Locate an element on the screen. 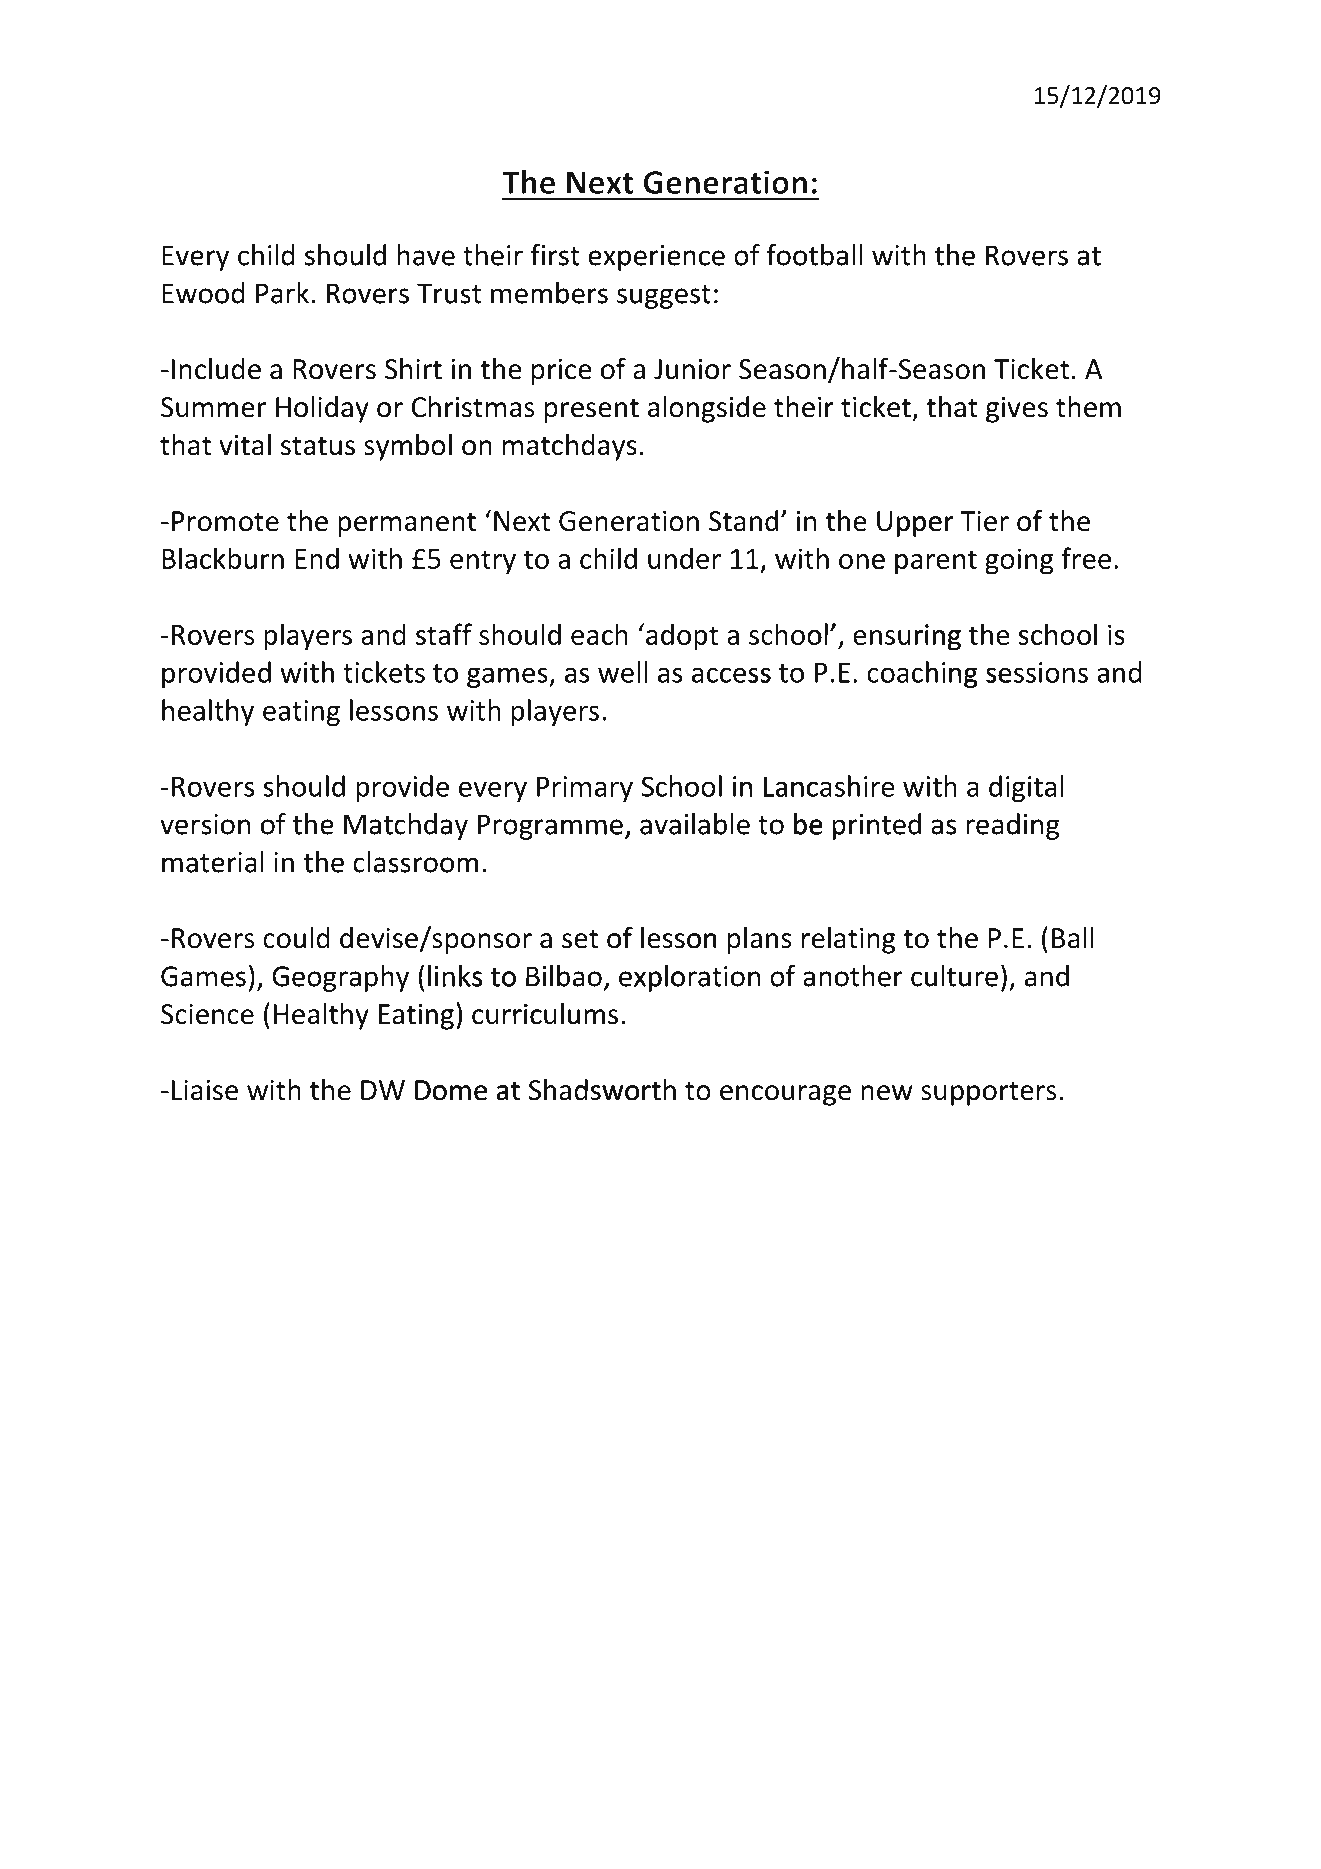  status is located at coordinates (318, 446).
